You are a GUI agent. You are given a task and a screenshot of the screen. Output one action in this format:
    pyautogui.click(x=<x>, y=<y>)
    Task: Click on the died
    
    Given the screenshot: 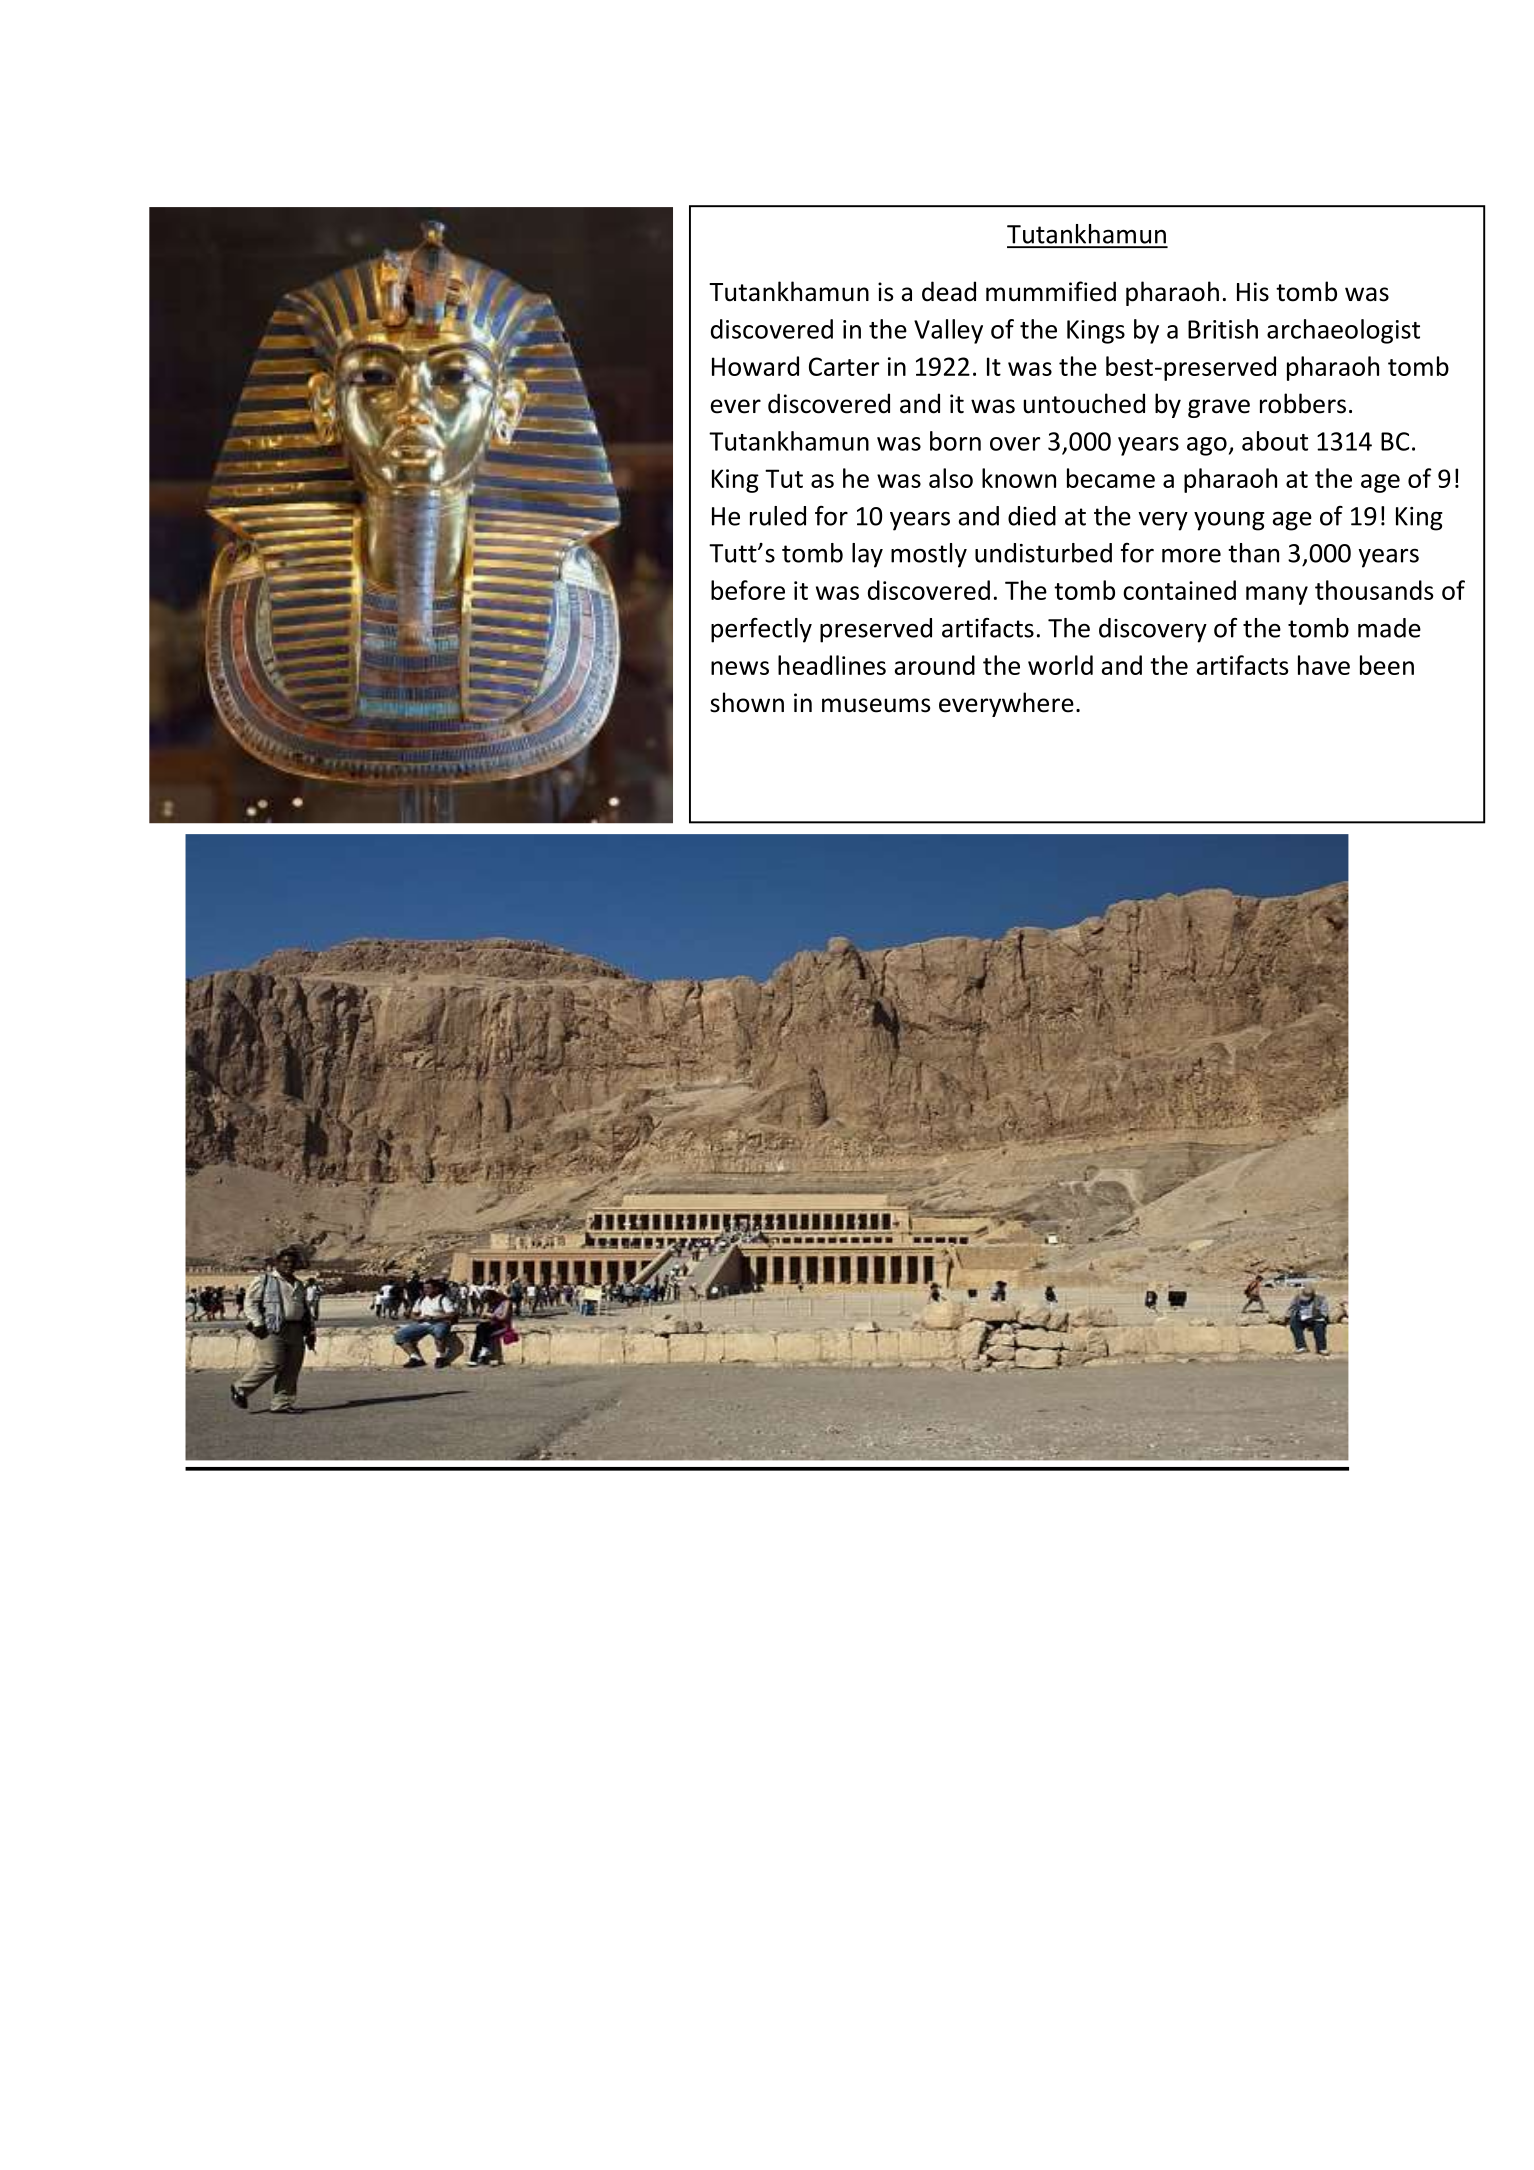 What is the action you would take?
    pyautogui.click(x=1032, y=516)
